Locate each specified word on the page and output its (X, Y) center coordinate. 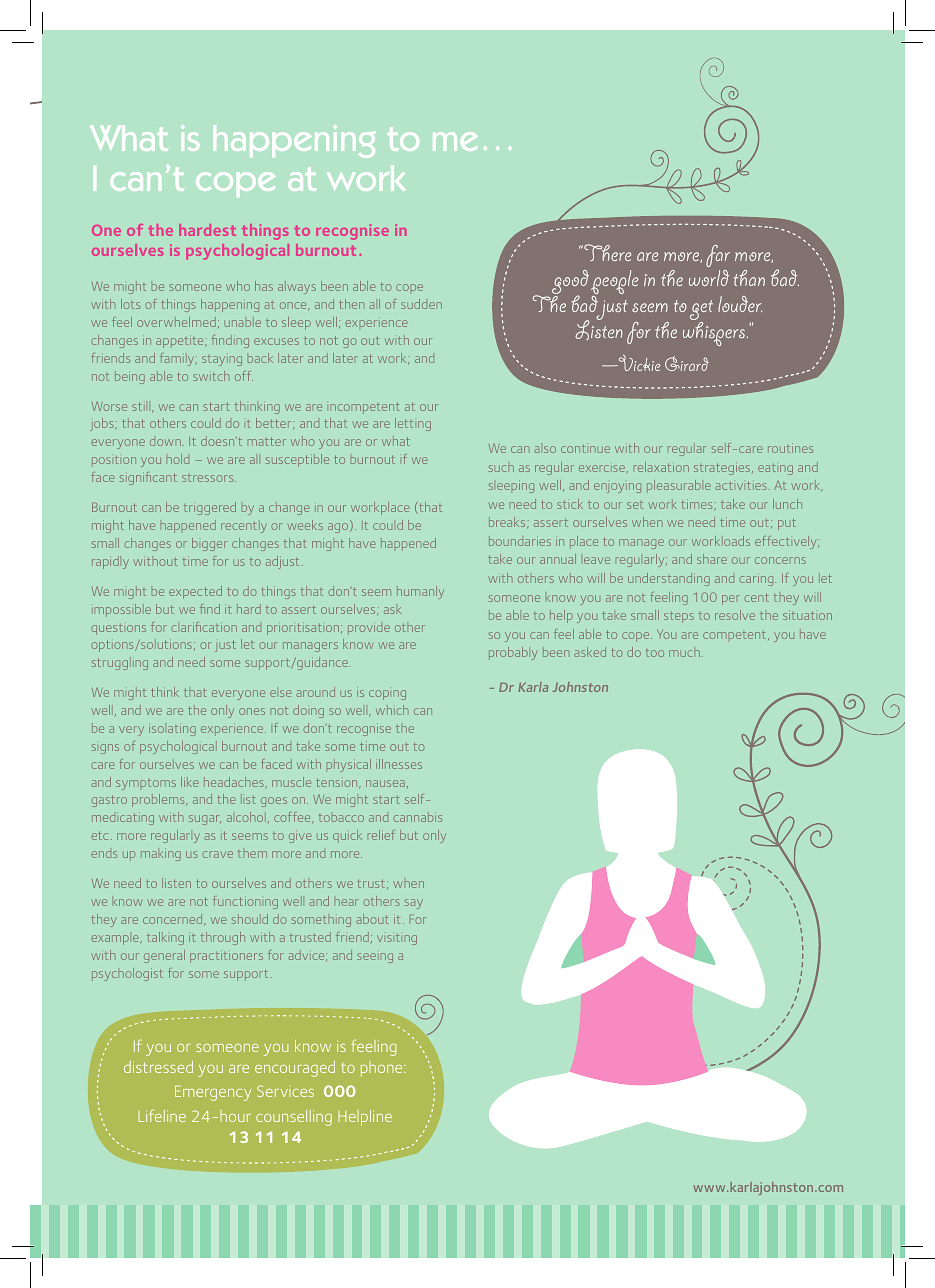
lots (130, 304)
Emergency (213, 1093)
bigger (210, 544)
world (709, 278)
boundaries (520, 541)
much (684, 653)
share (712, 559)
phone (383, 1069)
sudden (421, 304)
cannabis (417, 817)
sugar (205, 820)
